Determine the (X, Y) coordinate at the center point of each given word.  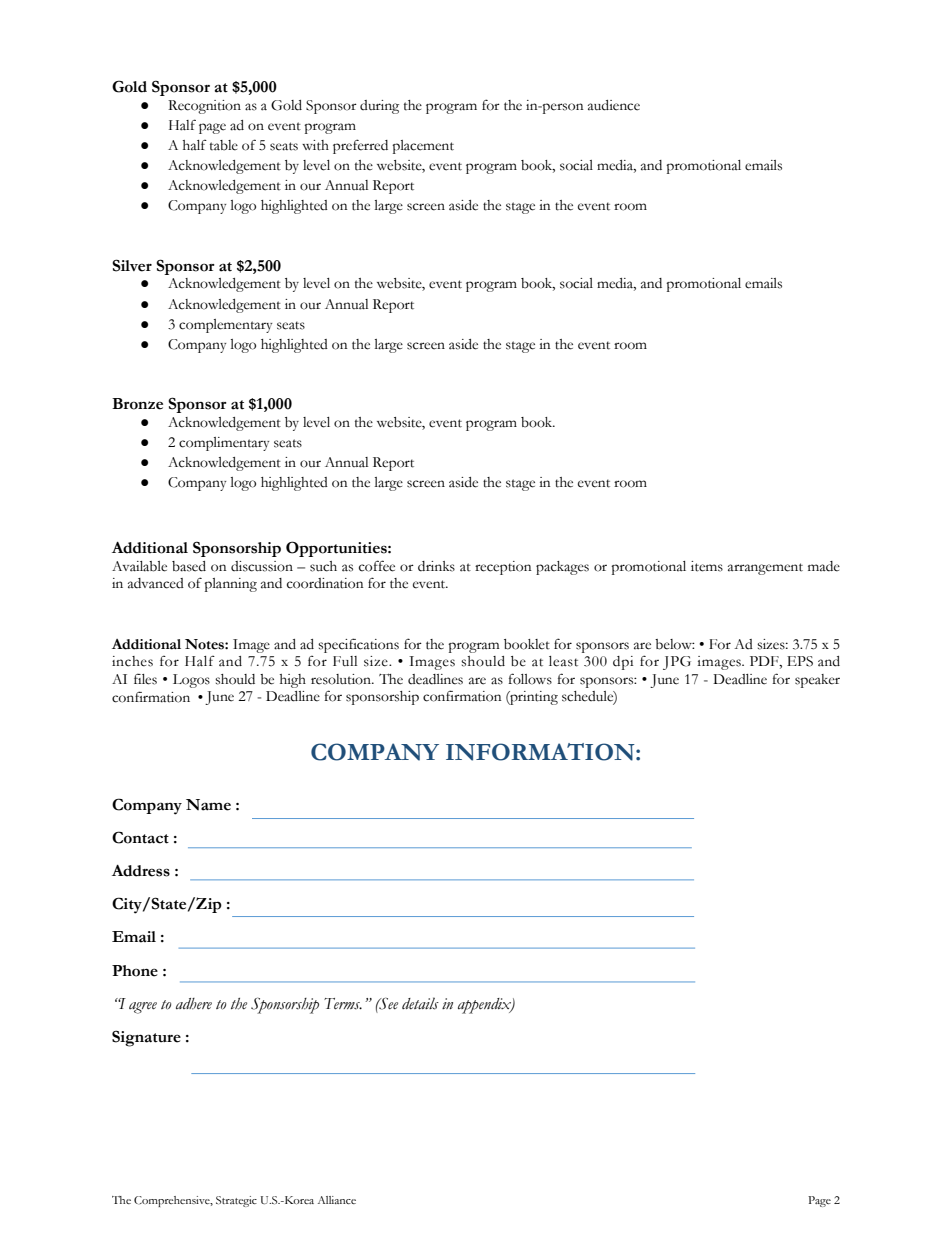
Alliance (337, 1200)
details (420, 1003)
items (707, 566)
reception (503, 568)
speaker (817, 681)
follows (530, 679)
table (224, 145)
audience (614, 105)
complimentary (224, 444)
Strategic (236, 1201)
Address (141, 871)
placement (423, 147)
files (145, 679)
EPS (800, 661)
